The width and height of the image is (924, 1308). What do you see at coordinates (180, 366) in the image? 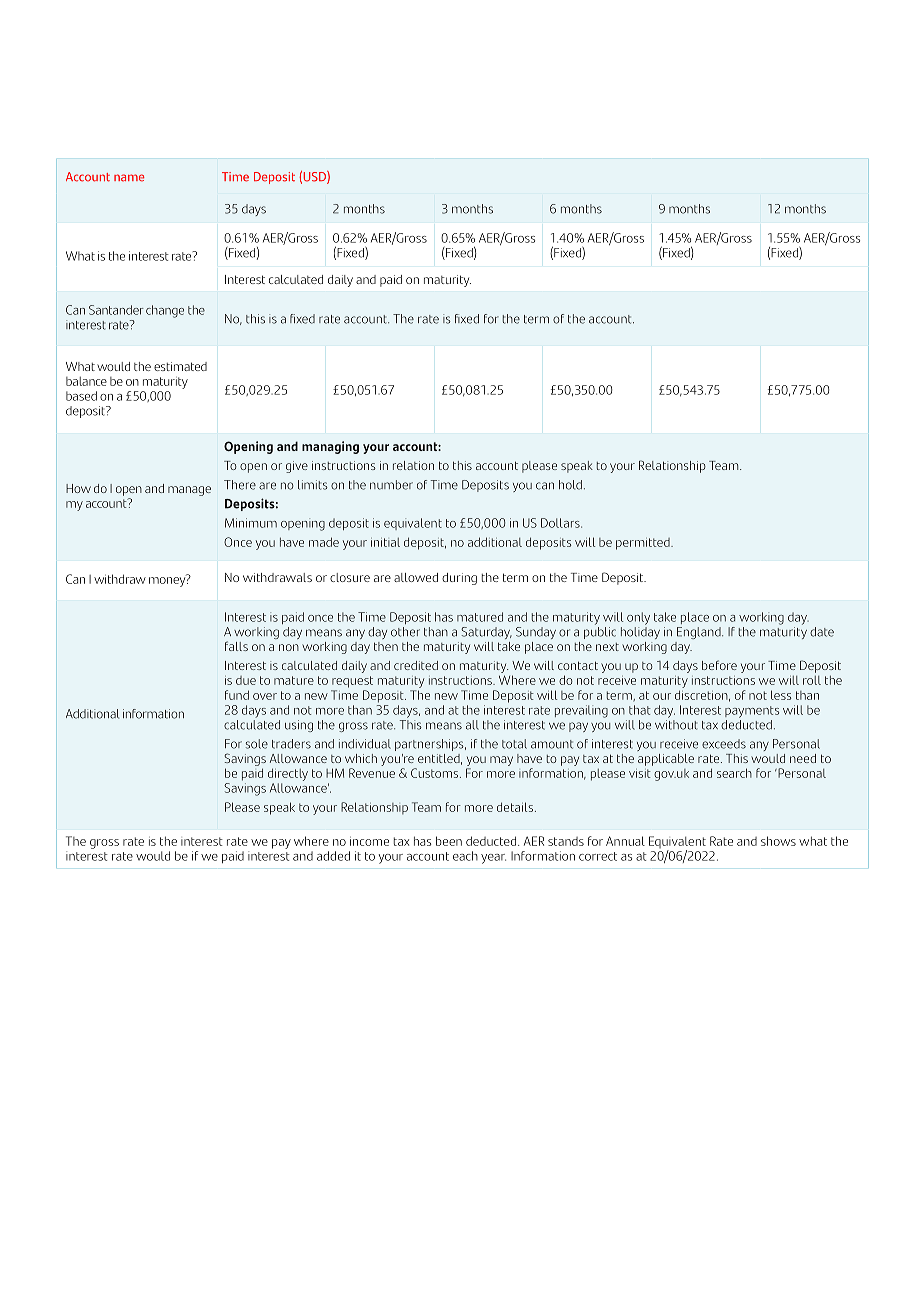
I see `estimated` at bounding box center [180, 366].
